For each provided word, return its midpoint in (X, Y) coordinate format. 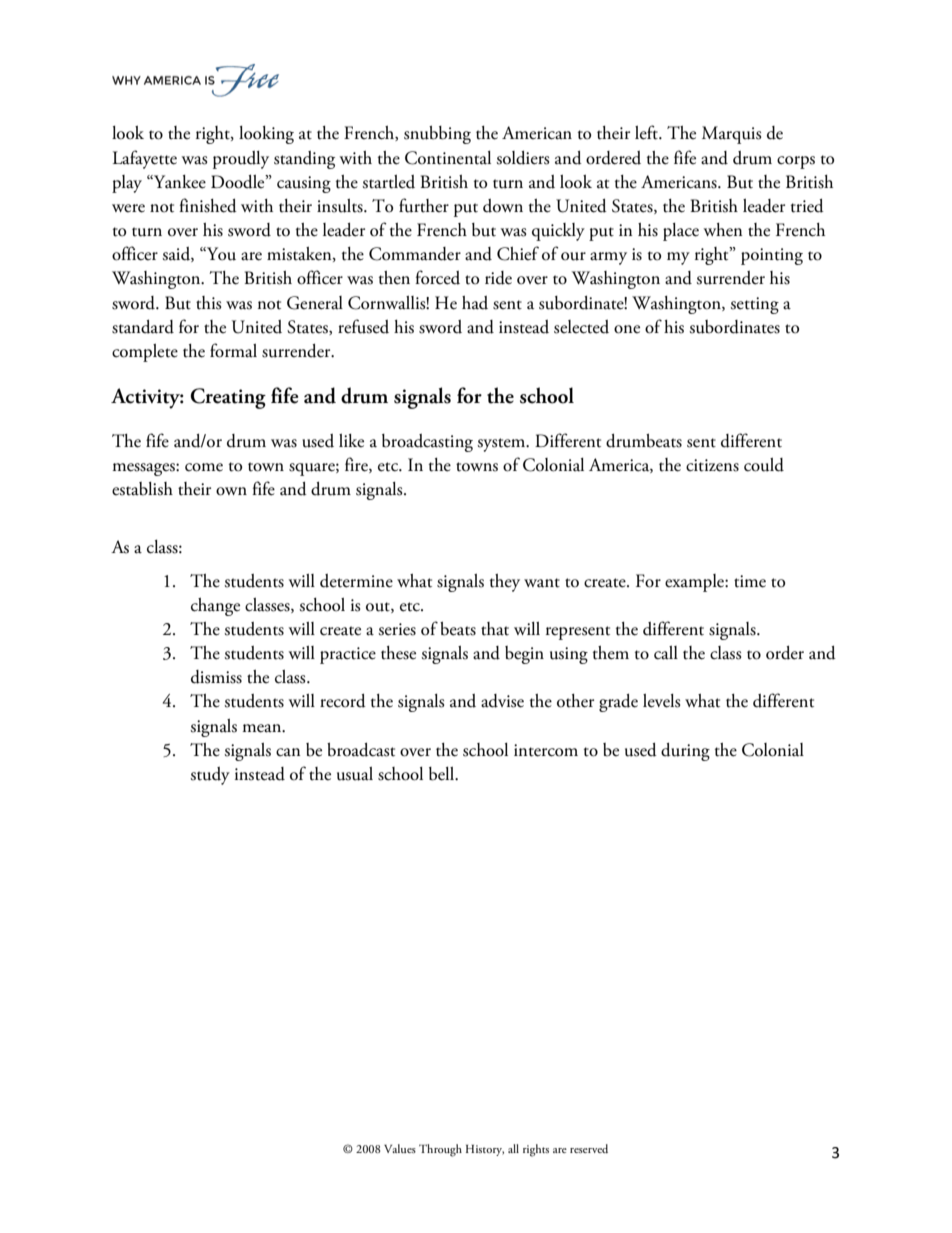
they (505, 583)
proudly (241, 160)
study (210, 776)
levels (662, 701)
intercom (546, 750)
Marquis (732, 135)
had (475, 303)
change (215, 607)
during (685, 752)
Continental (448, 158)
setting (754, 305)
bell (443, 774)
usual (355, 774)
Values (400, 1148)
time (750, 581)
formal (233, 350)
